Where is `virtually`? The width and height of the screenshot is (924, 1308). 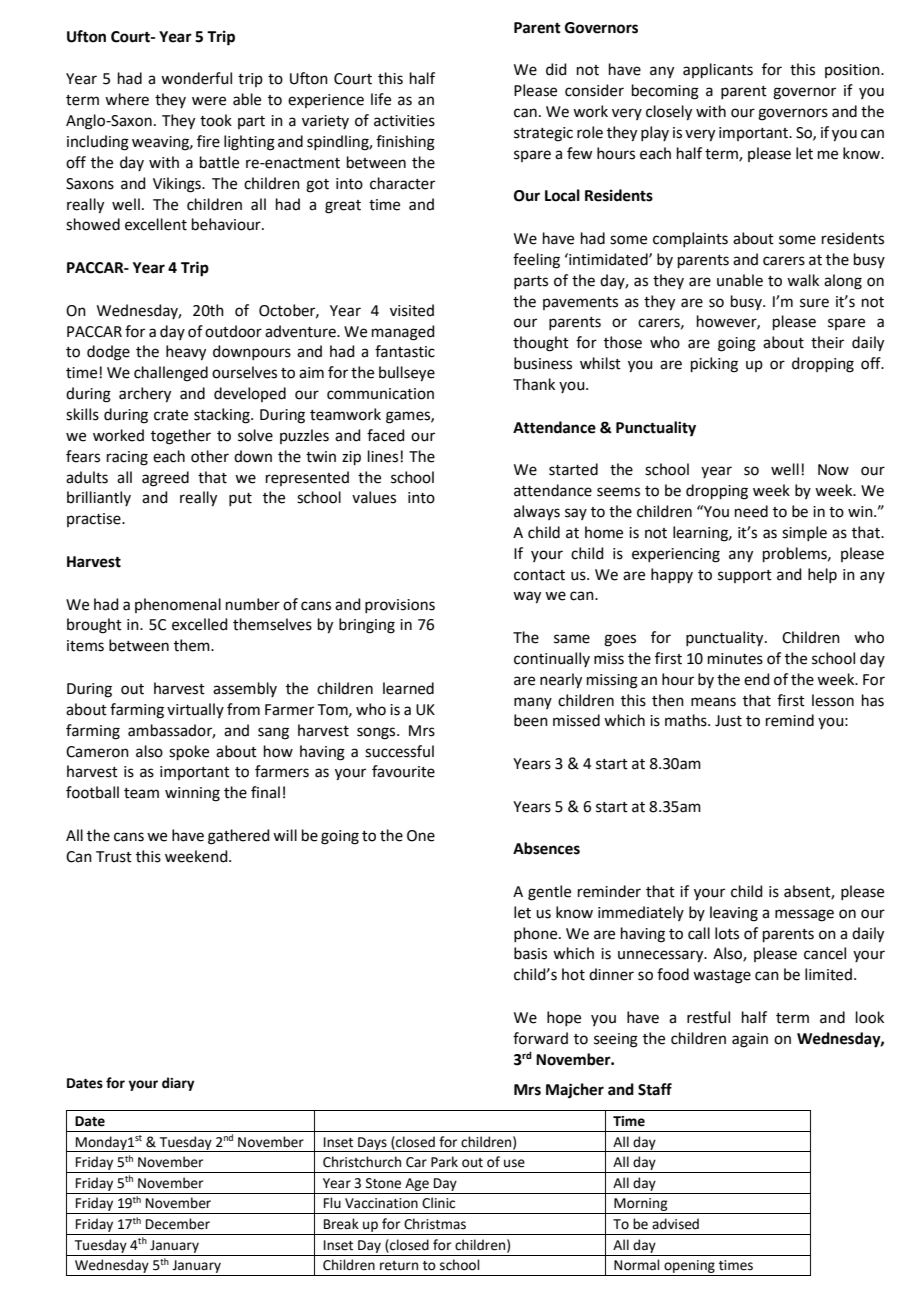 virtually is located at coordinates (195, 710).
